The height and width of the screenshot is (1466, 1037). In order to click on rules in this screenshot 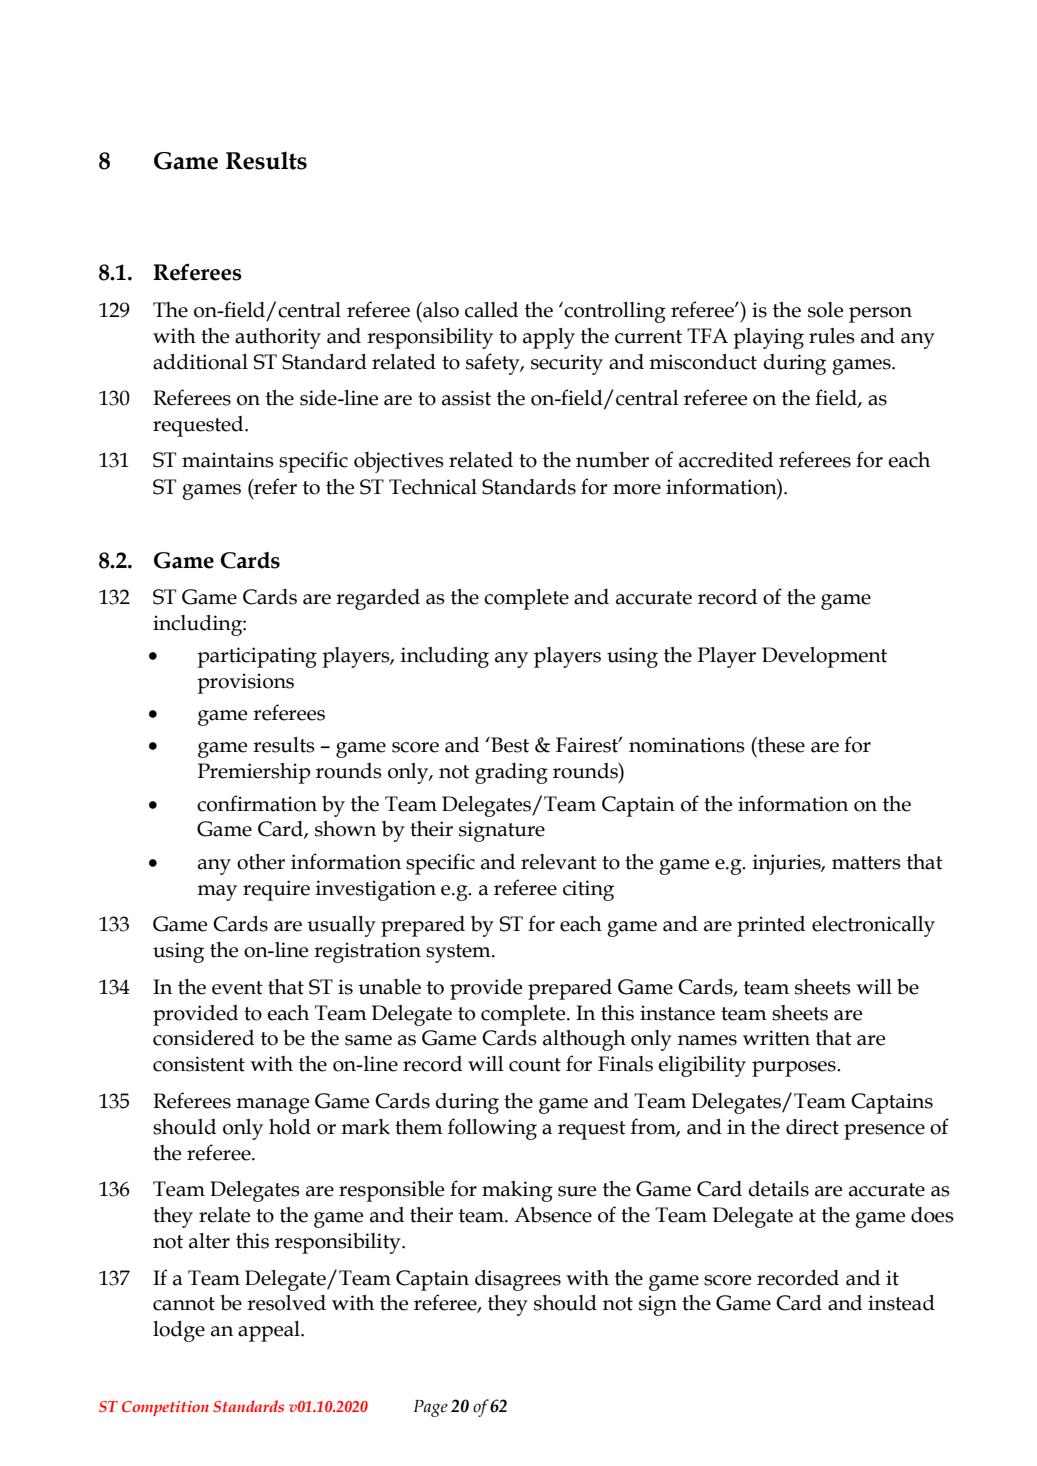, I will do `click(832, 336)`.
